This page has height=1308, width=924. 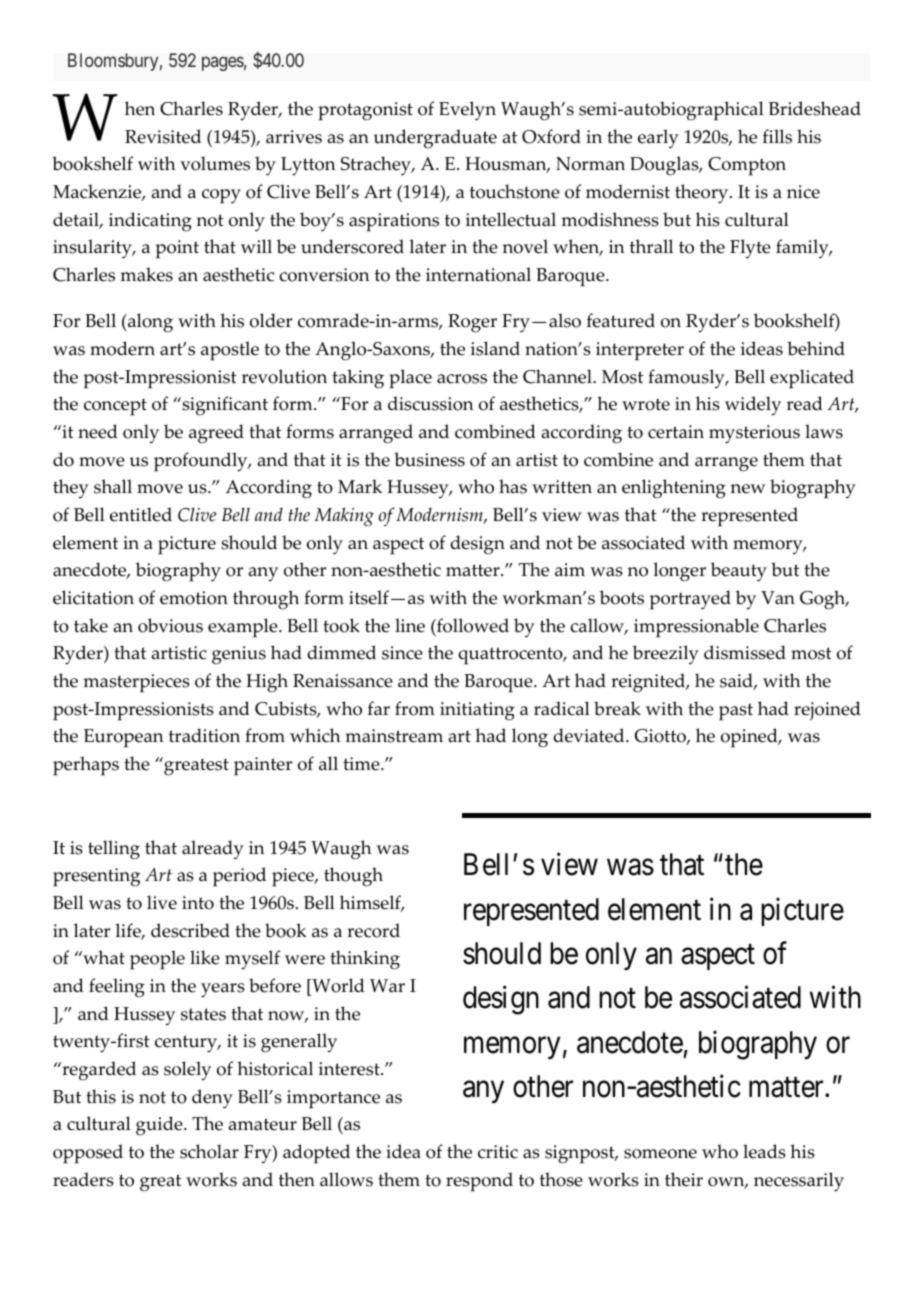 I want to click on record, so click(x=373, y=930).
